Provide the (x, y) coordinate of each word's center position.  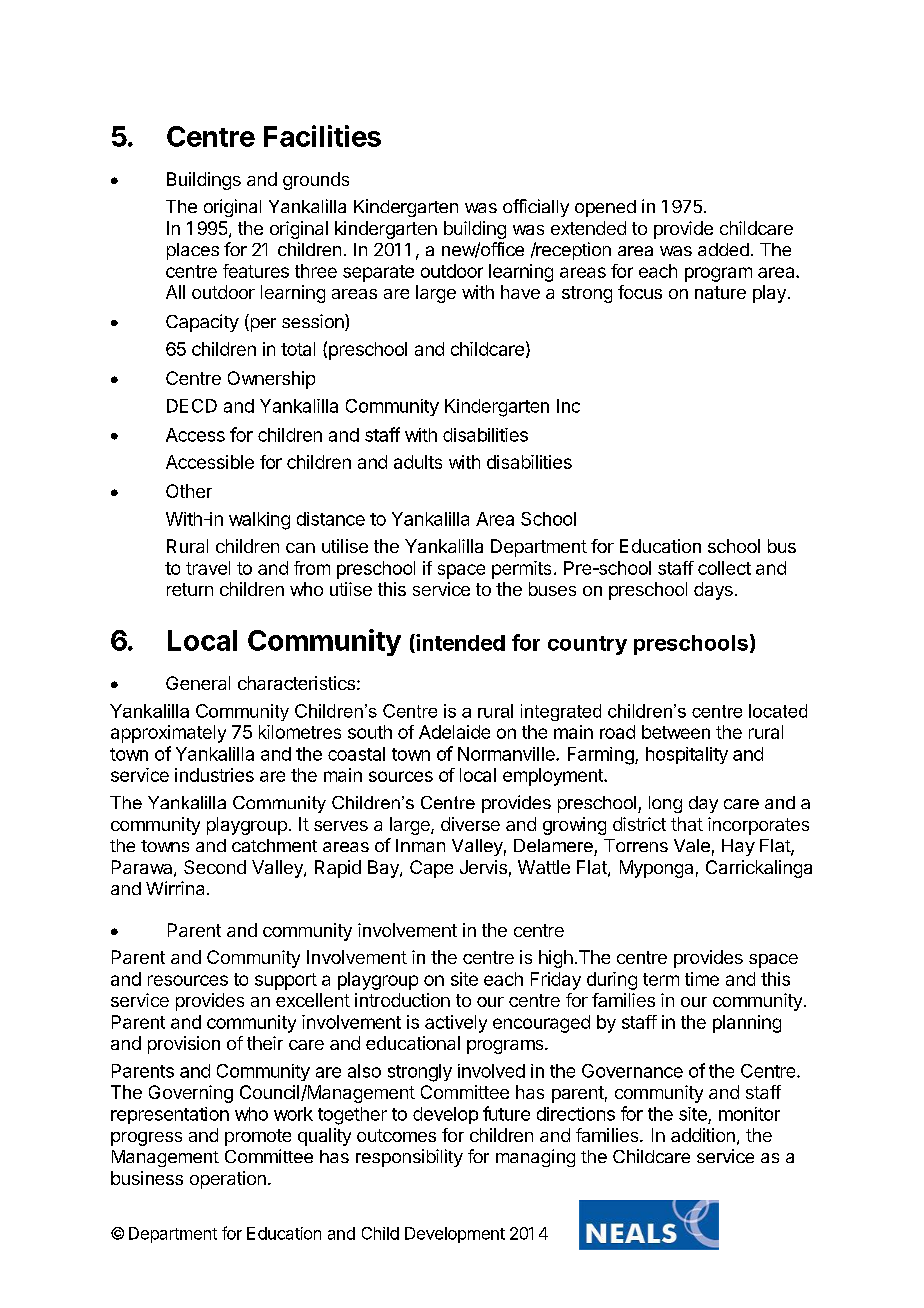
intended (459, 643)
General (198, 683)
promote (258, 1137)
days (713, 591)
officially (536, 208)
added (723, 249)
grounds (316, 181)
